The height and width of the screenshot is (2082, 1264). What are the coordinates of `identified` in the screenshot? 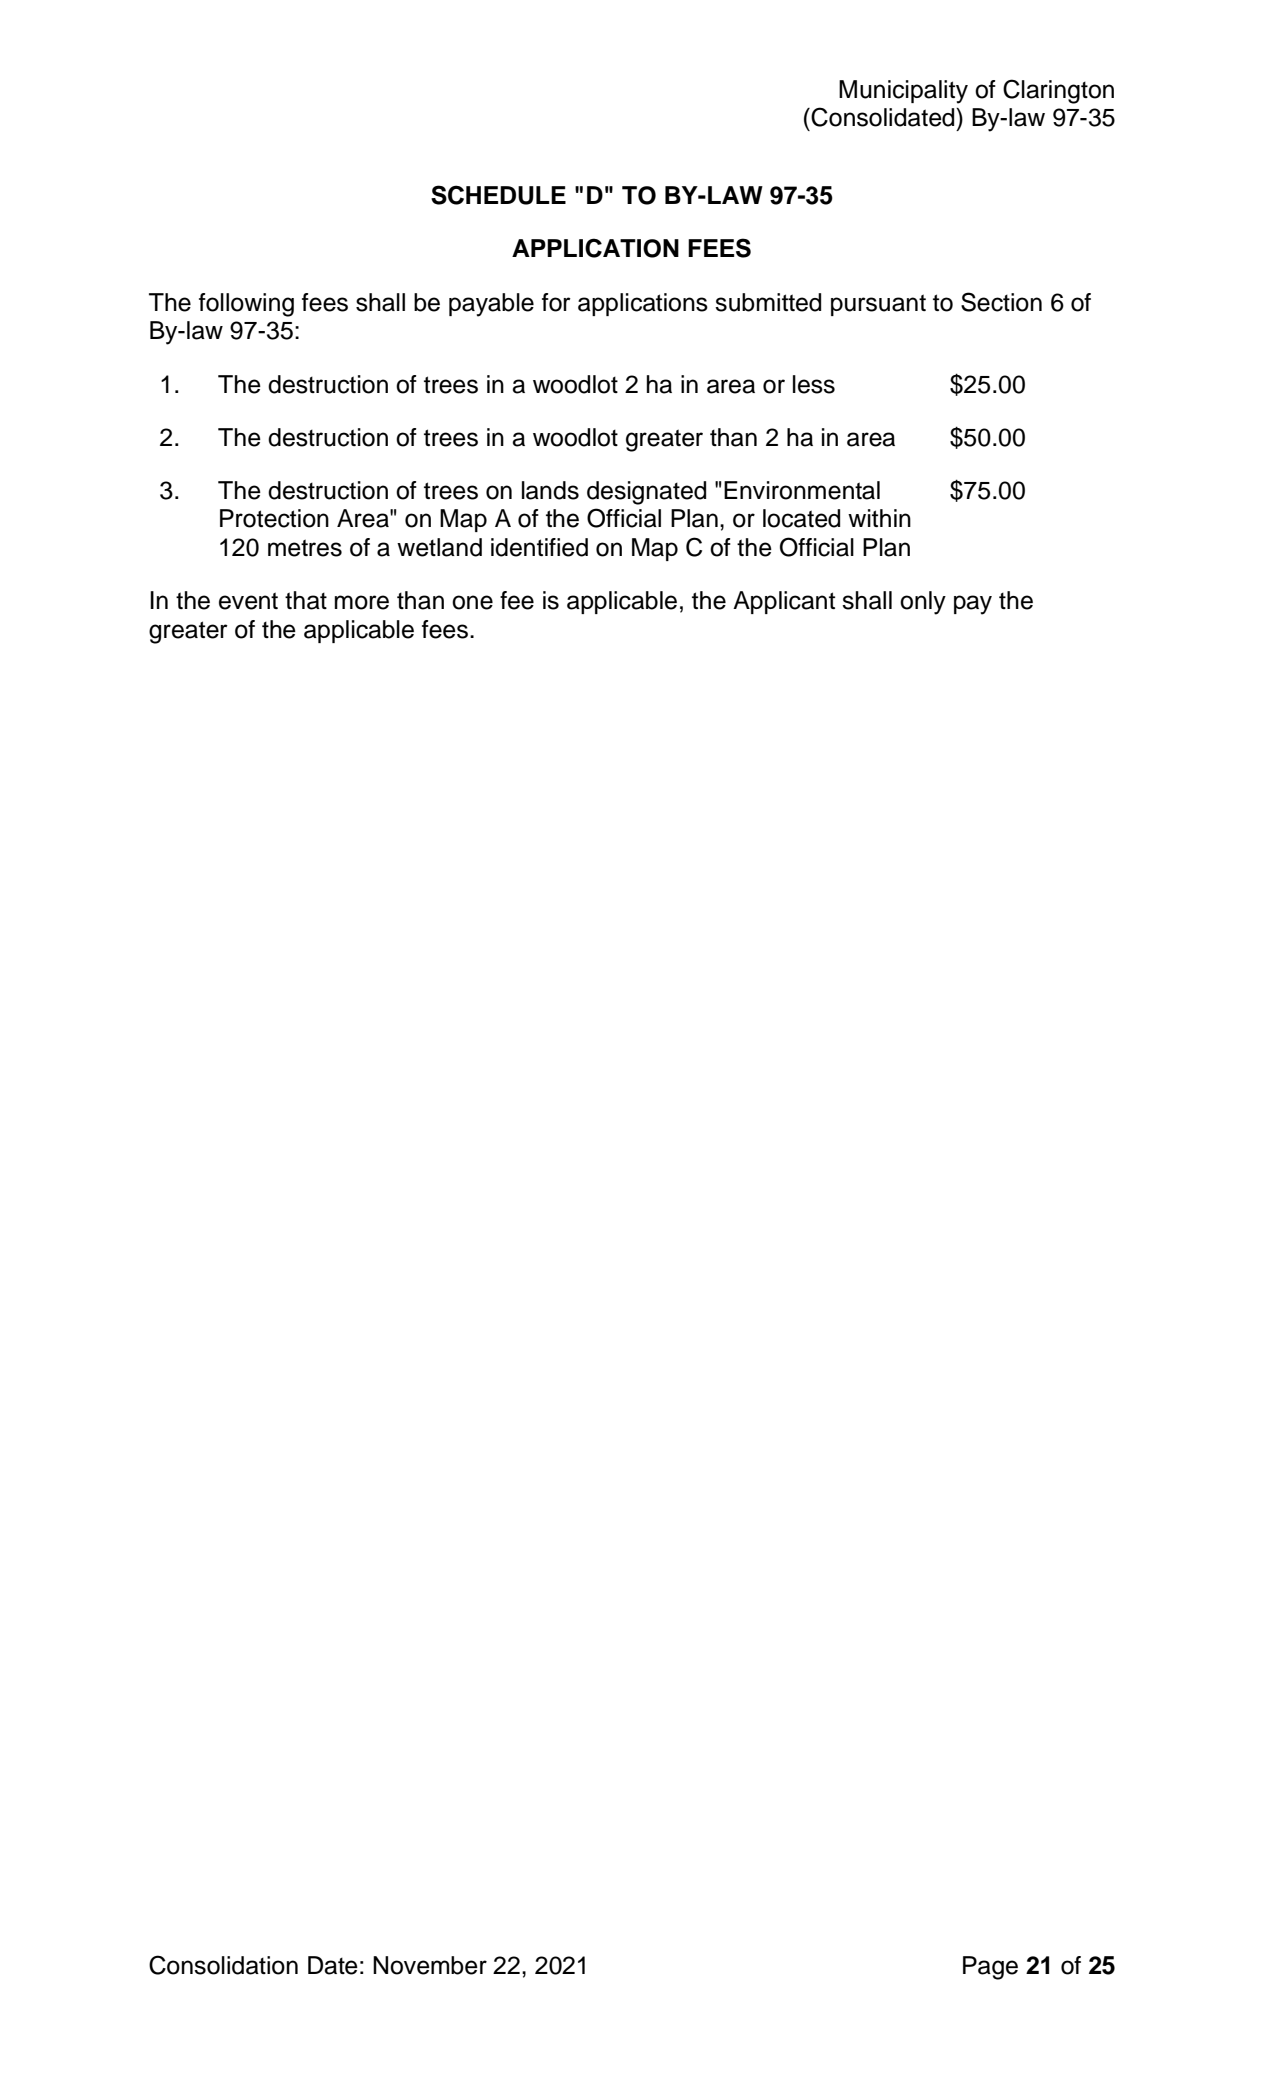 It's located at (539, 547).
